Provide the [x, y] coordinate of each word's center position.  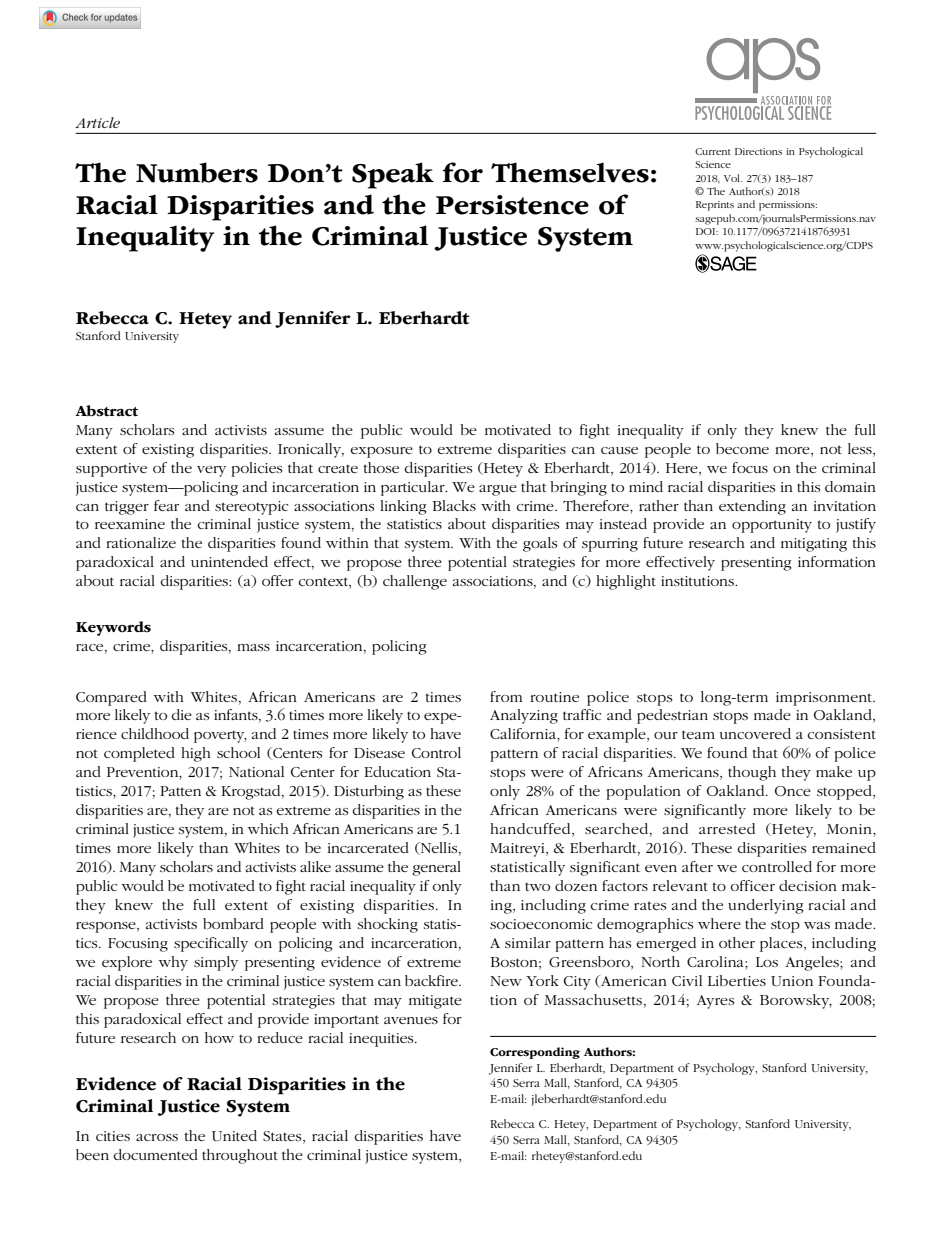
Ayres [715, 1002]
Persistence [512, 205]
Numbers [197, 172]
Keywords [113, 628]
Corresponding [535, 1053]
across [157, 1137]
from [506, 696]
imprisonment [825, 699]
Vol [733, 178]
